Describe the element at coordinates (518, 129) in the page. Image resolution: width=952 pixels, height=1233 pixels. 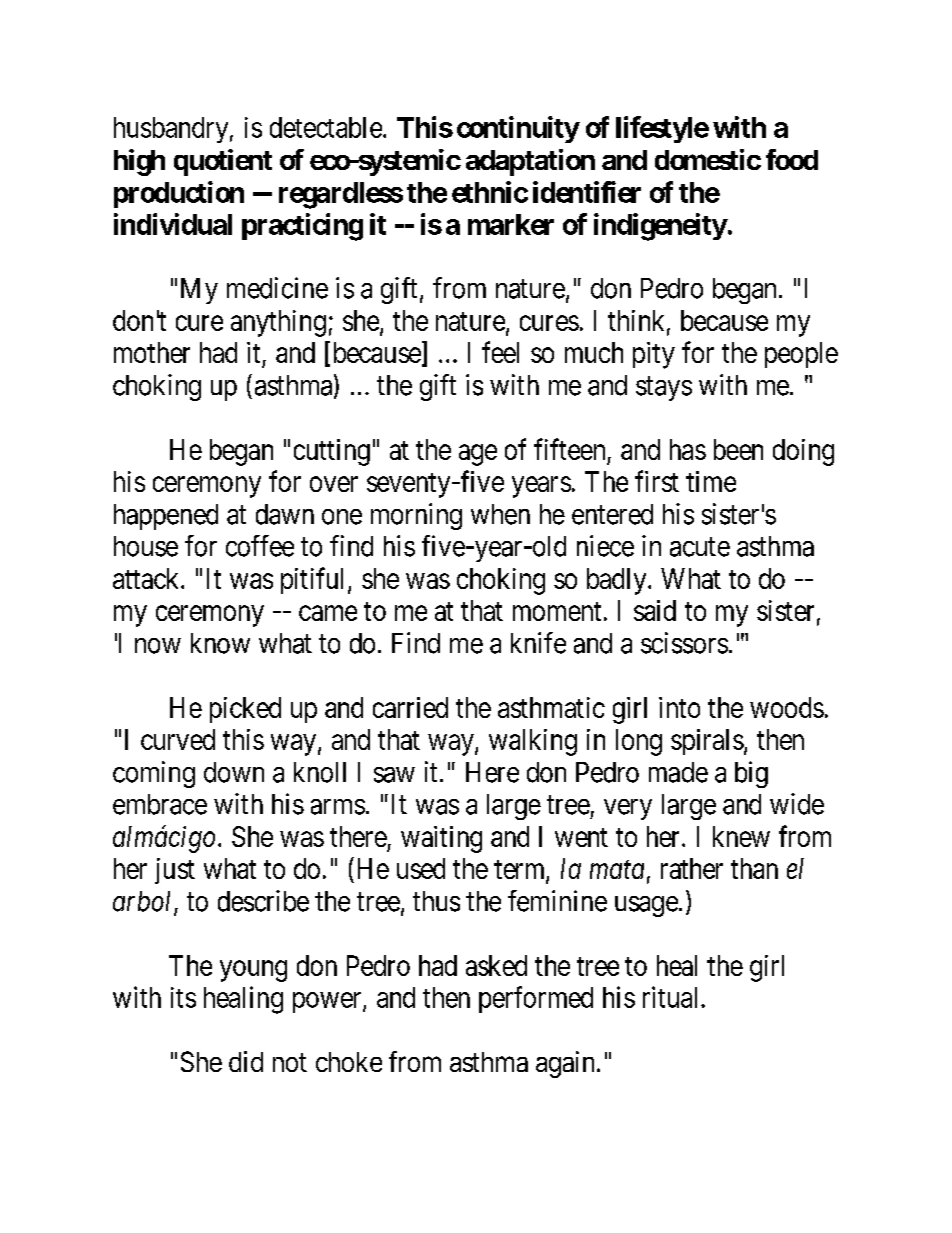
I see `continuity` at that location.
